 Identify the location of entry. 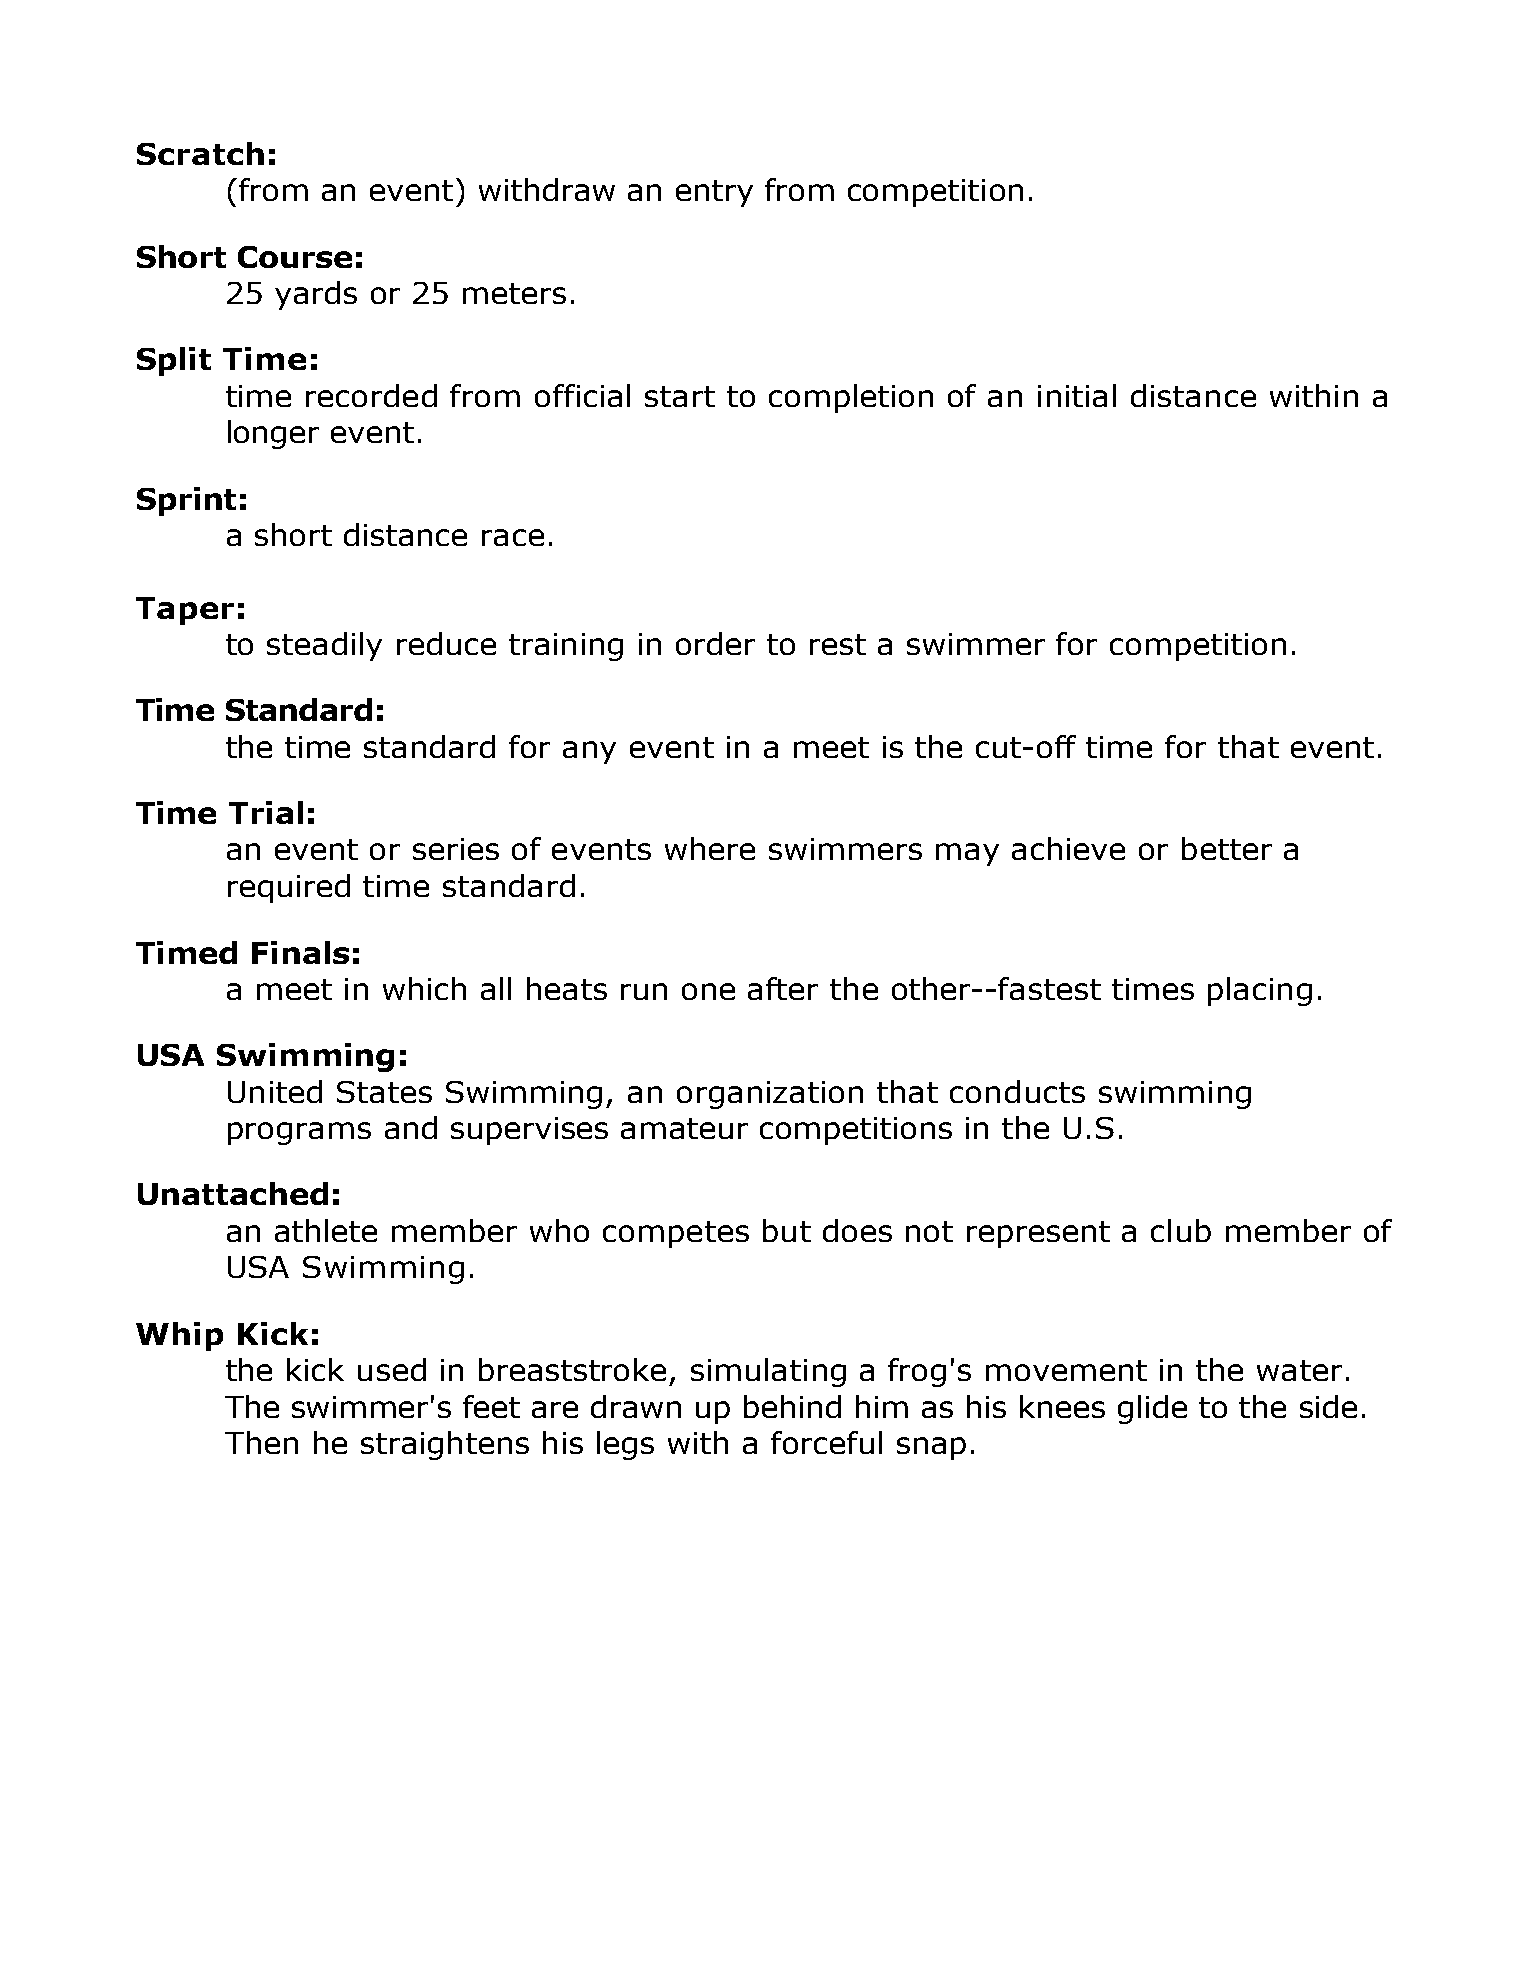
(714, 193).
